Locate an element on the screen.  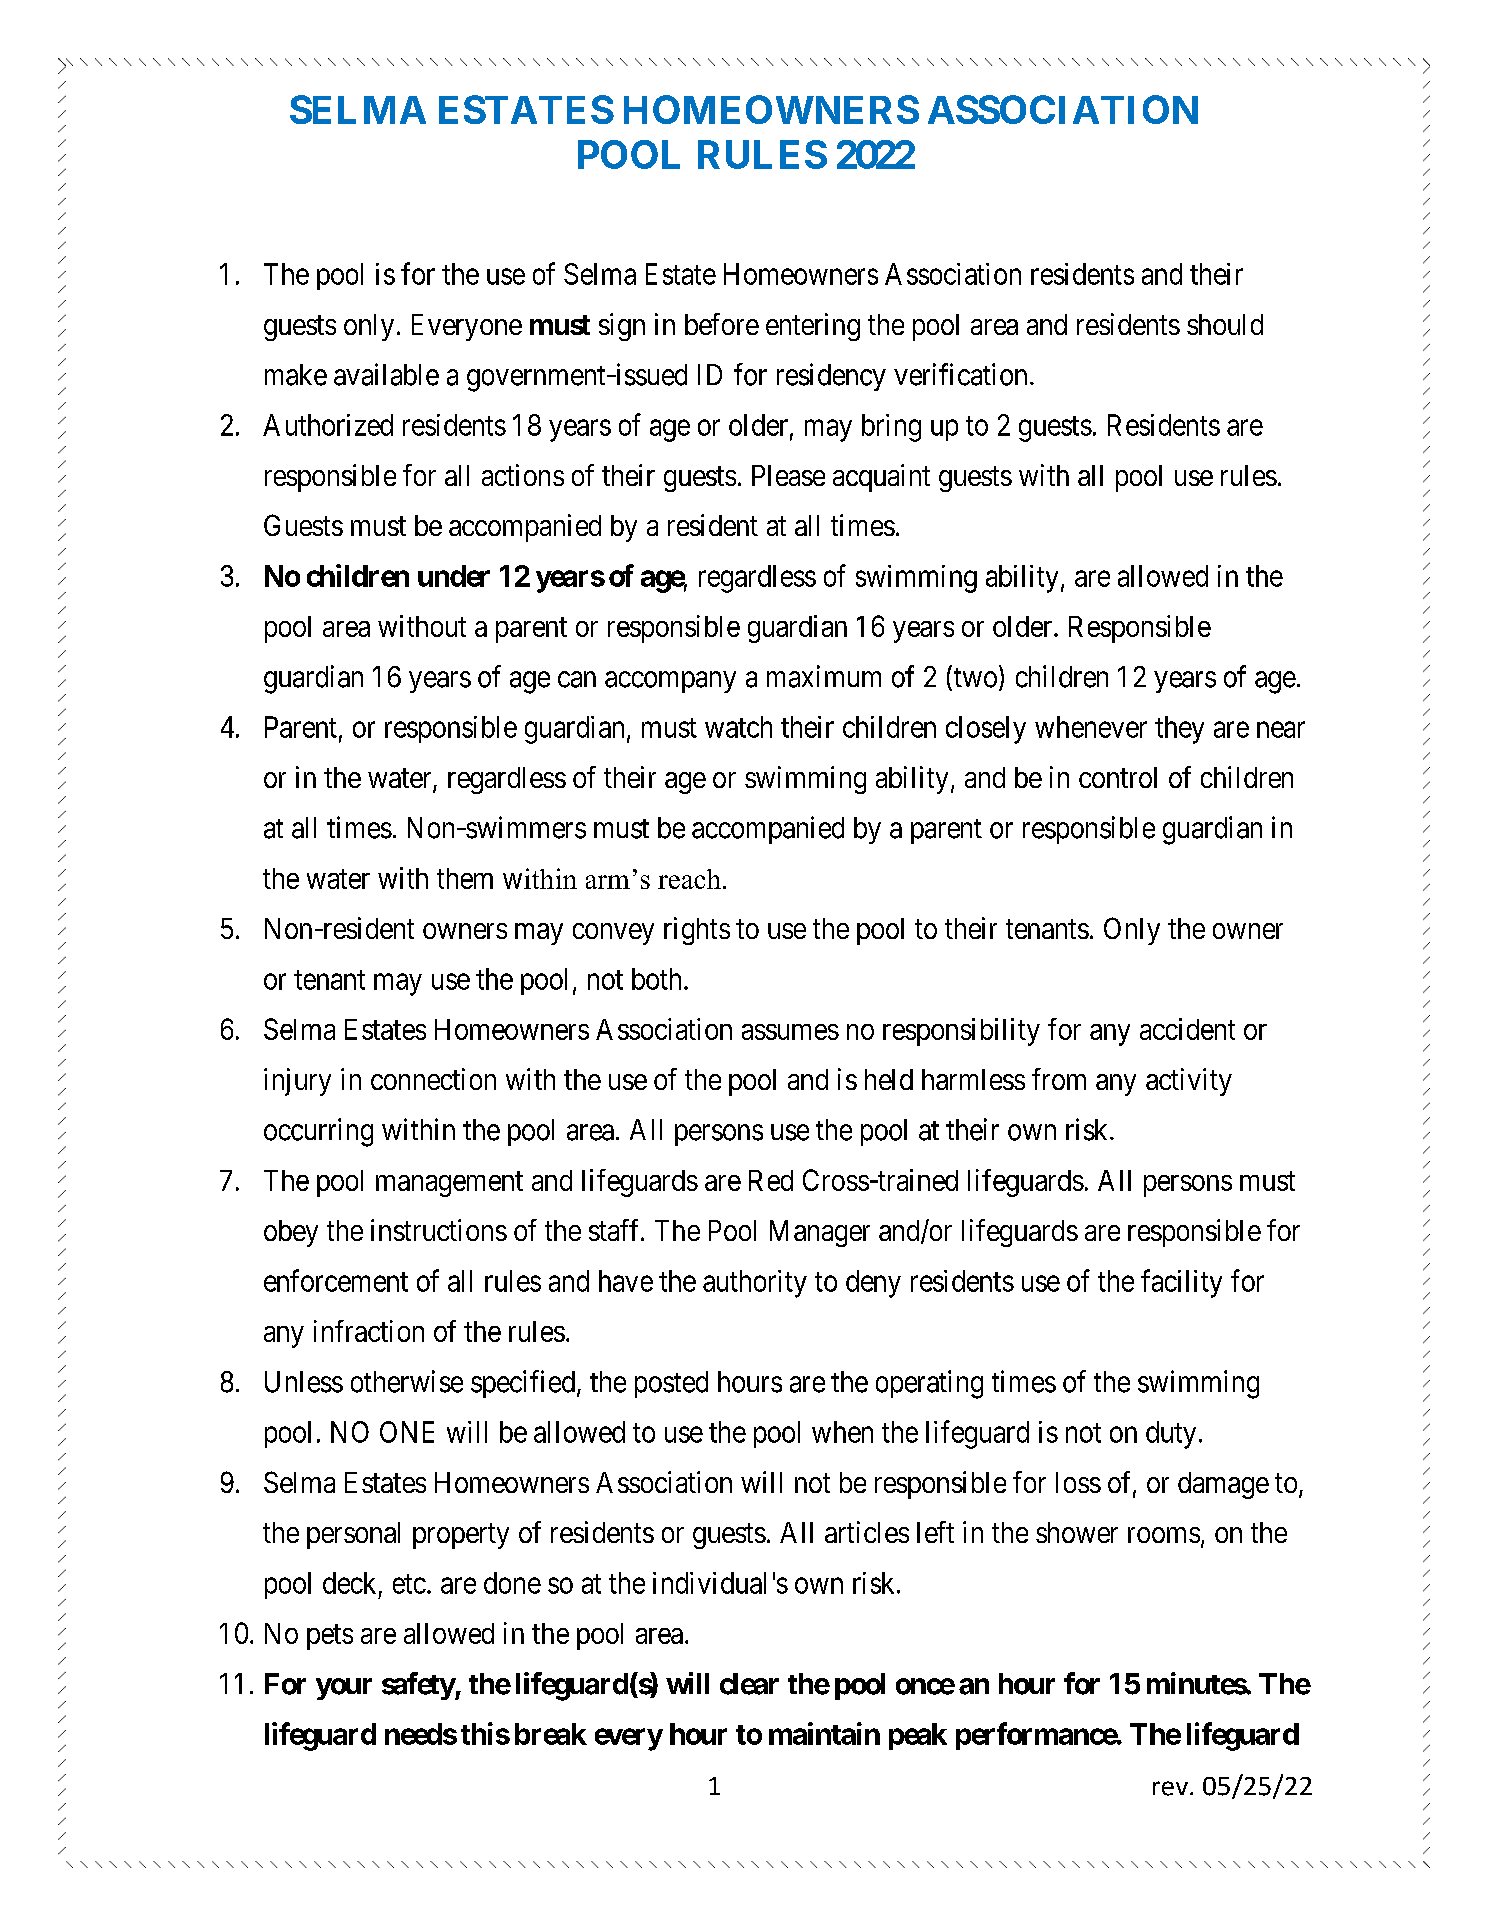
Red is located at coordinates (771, 1180).
